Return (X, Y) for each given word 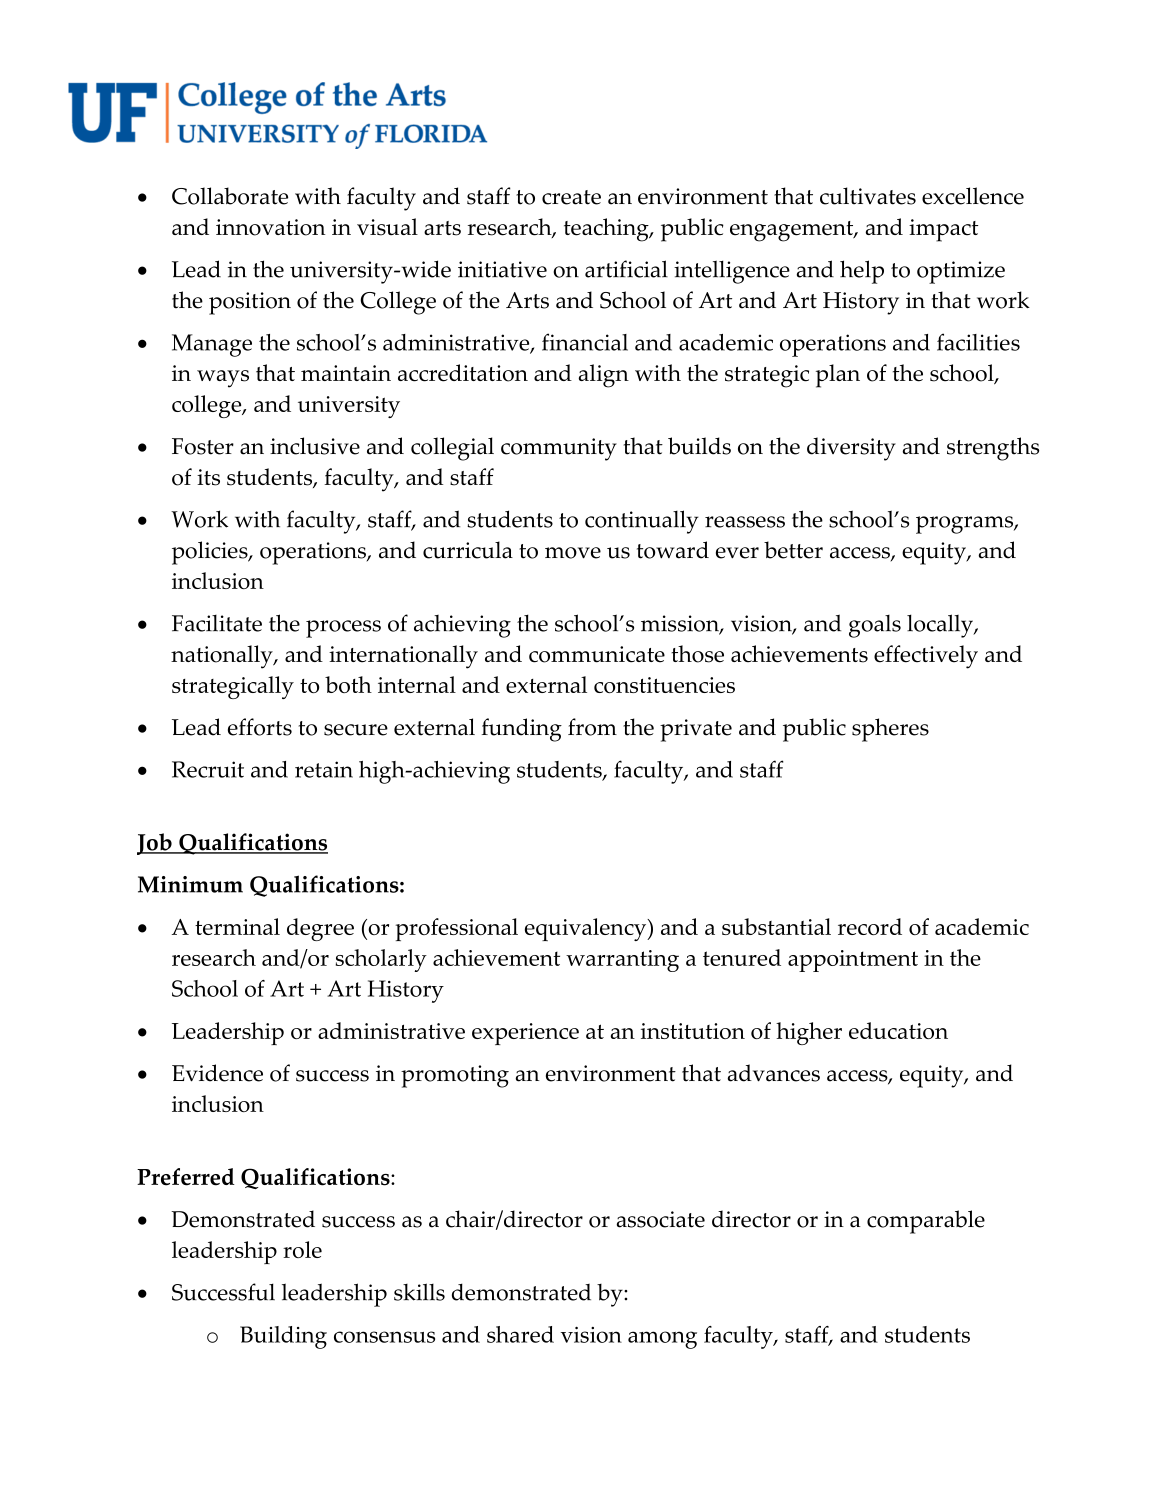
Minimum (190, 884)
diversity (851, 449)
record (870, 926)
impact (943, 230)
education (898, 1030)
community (559, 449)
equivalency (587, 929)
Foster (203, 446)
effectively (926, 657)
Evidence (217, 1073)
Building (283, 1337)
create (571, 197)
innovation (271, 227)
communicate (597, 654)
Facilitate (217, 623)
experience (525, 1034)
